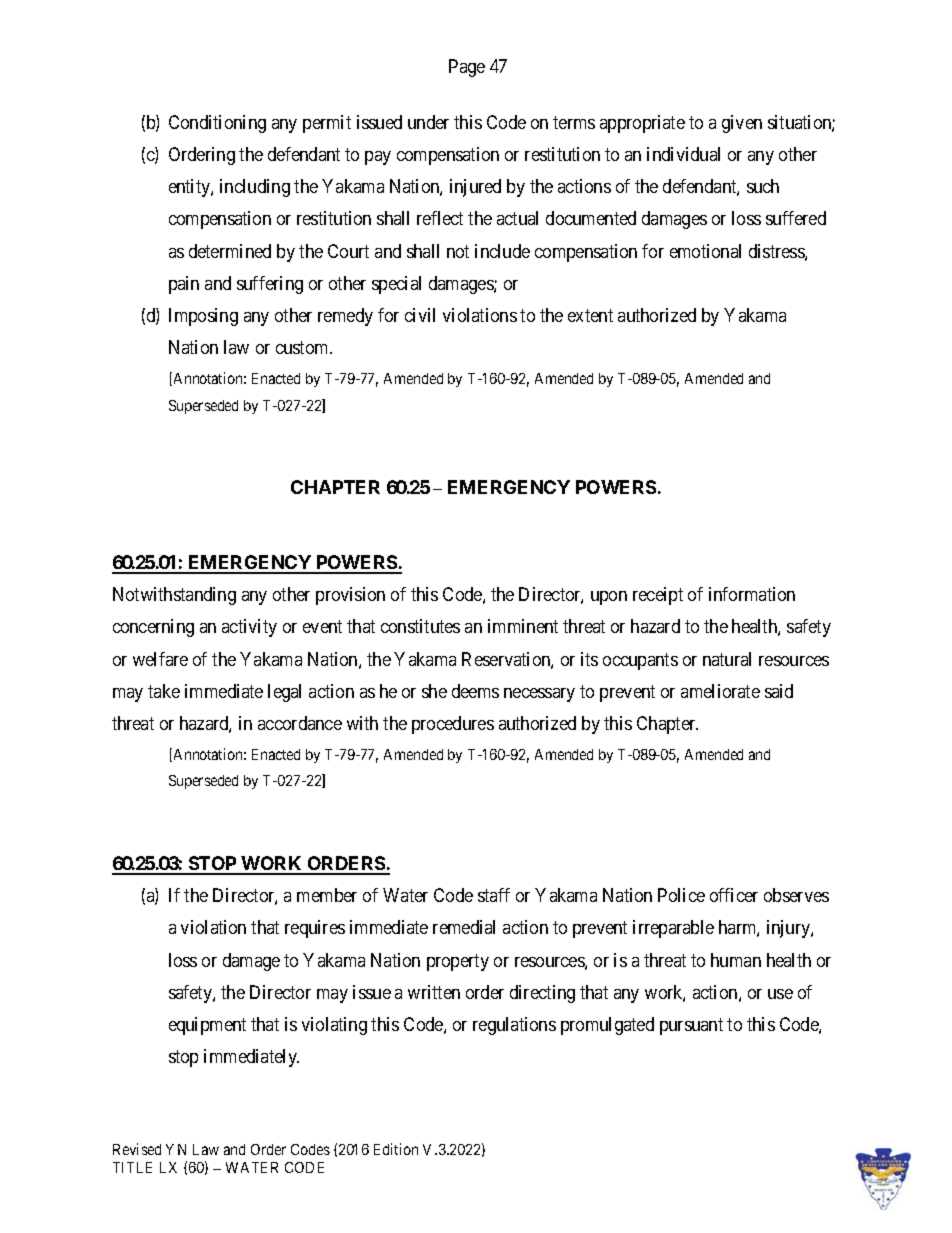 The width and height of the page is (952, 1233). I want to click on given, so click(742, 124).
